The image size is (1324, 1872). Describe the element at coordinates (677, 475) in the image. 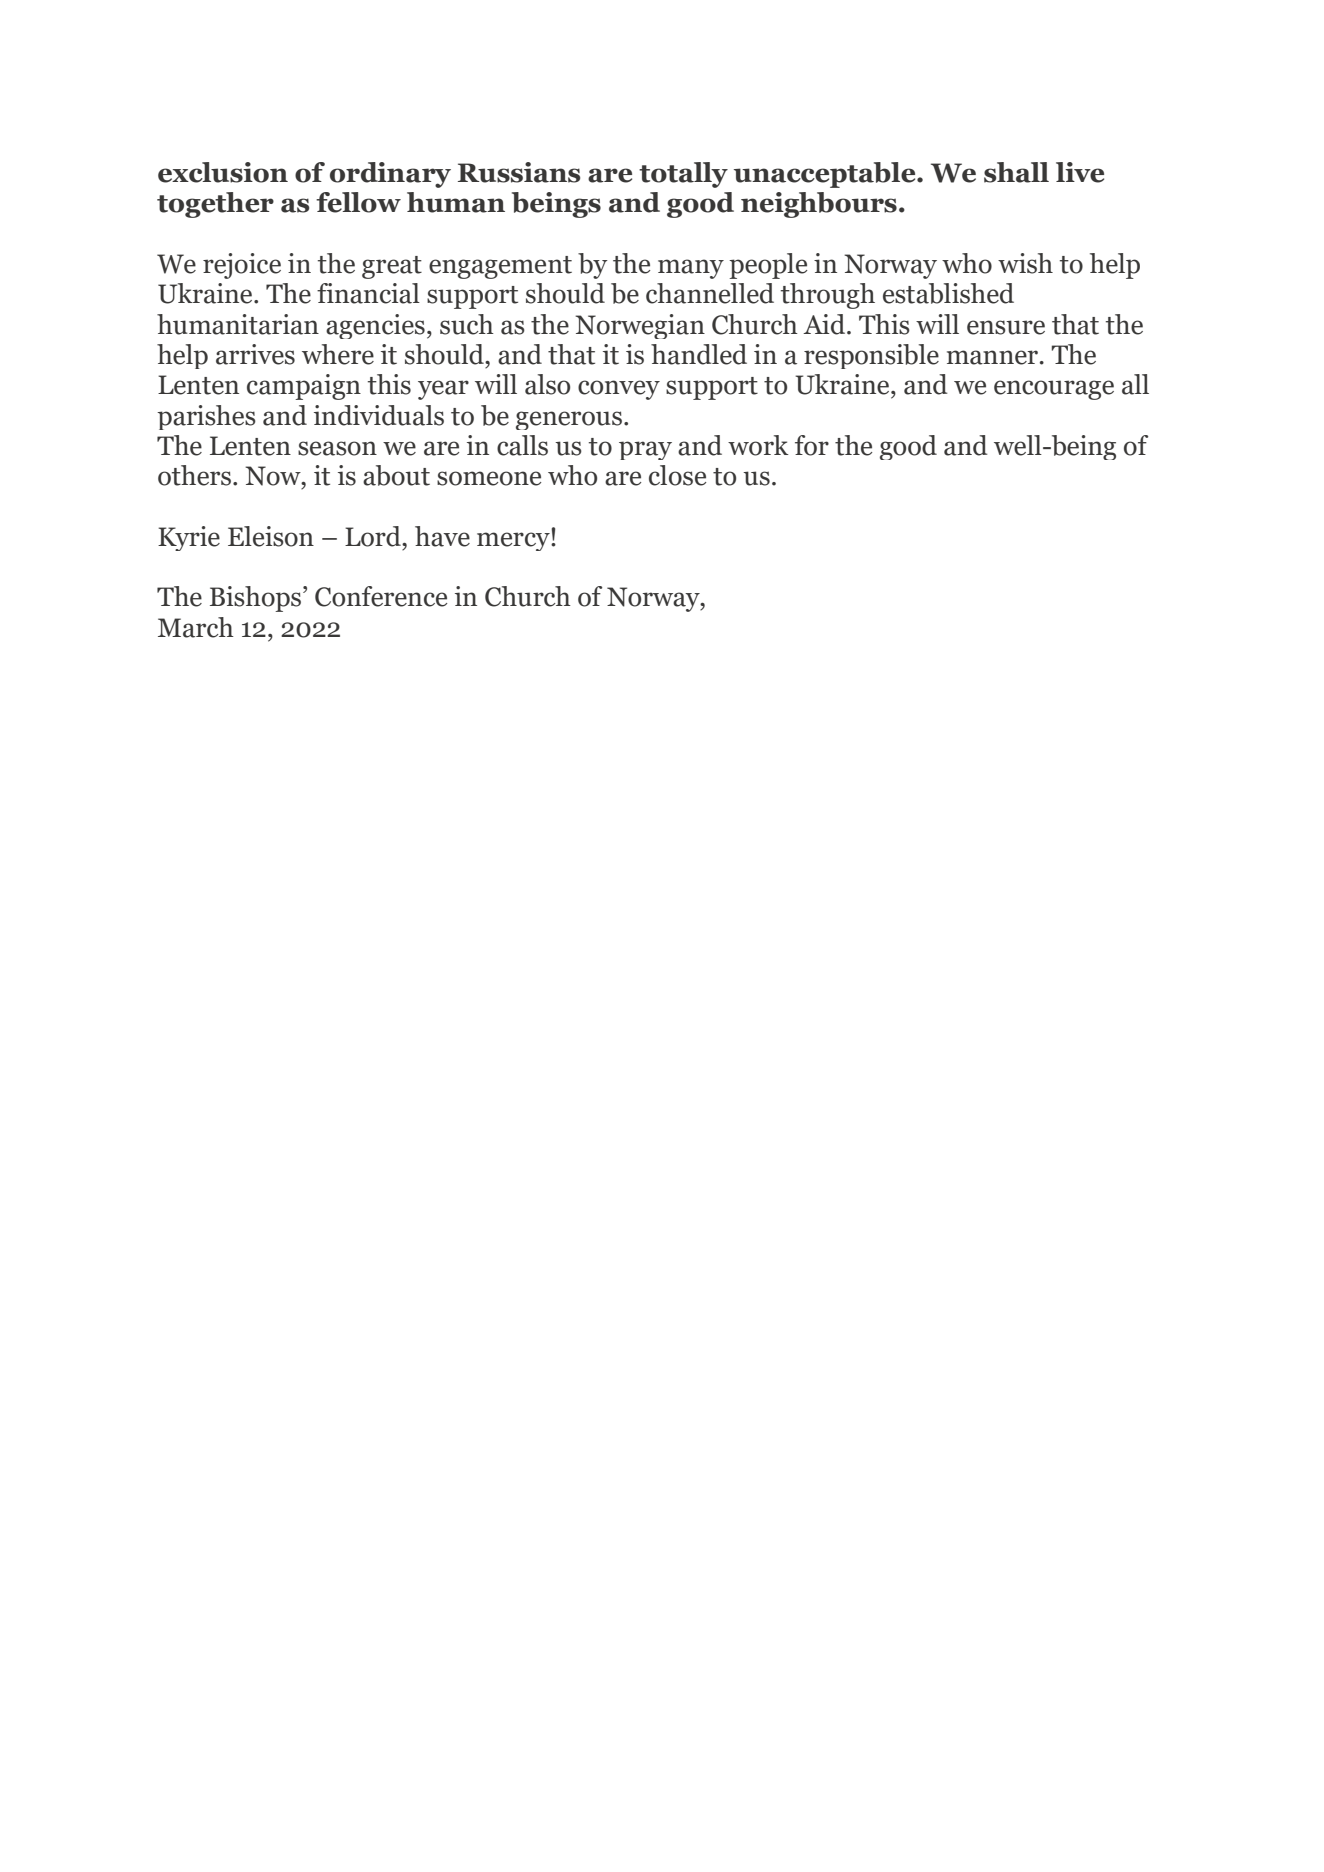

I see `close` at that location.
